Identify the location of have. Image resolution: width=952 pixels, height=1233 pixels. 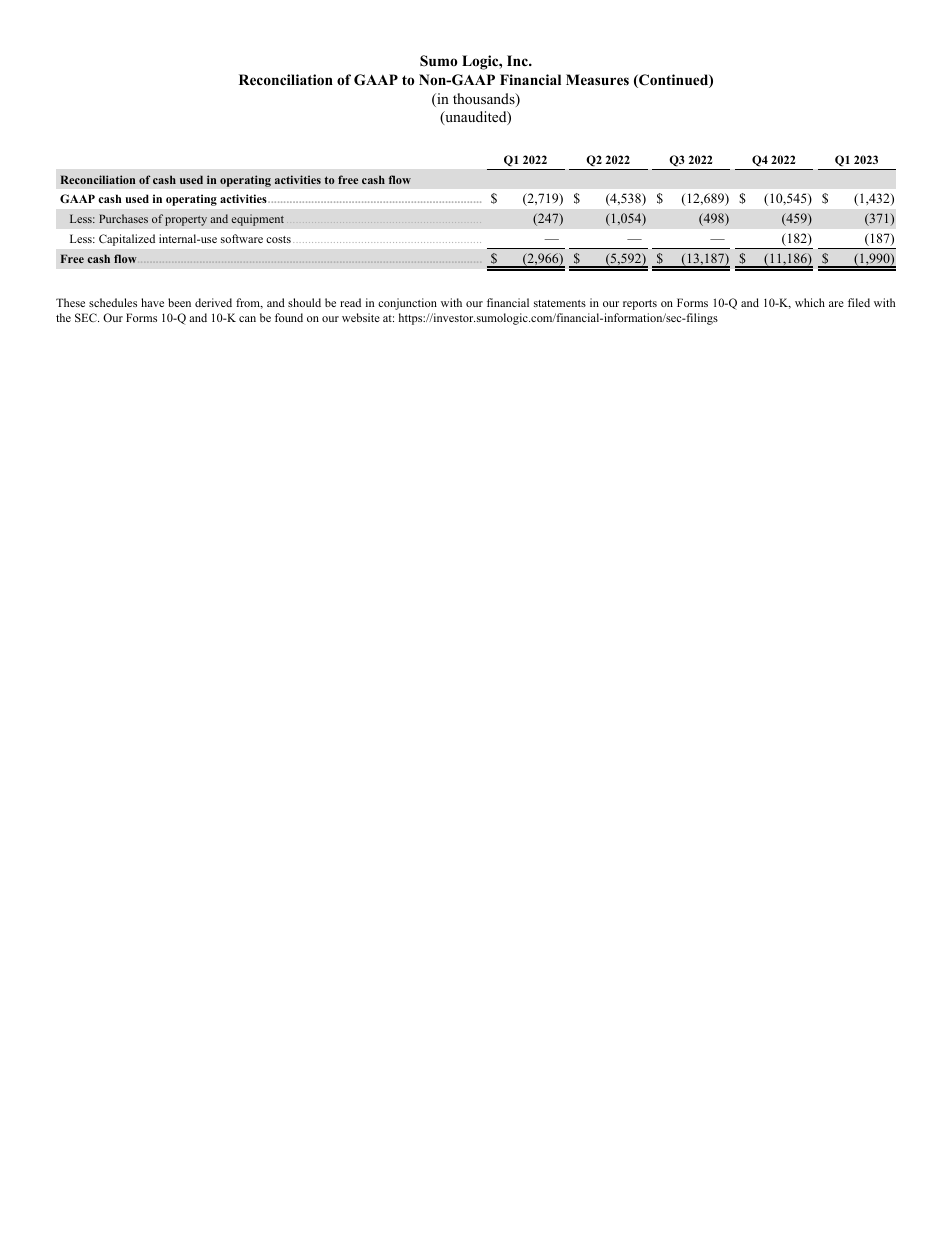
(152, 302).
